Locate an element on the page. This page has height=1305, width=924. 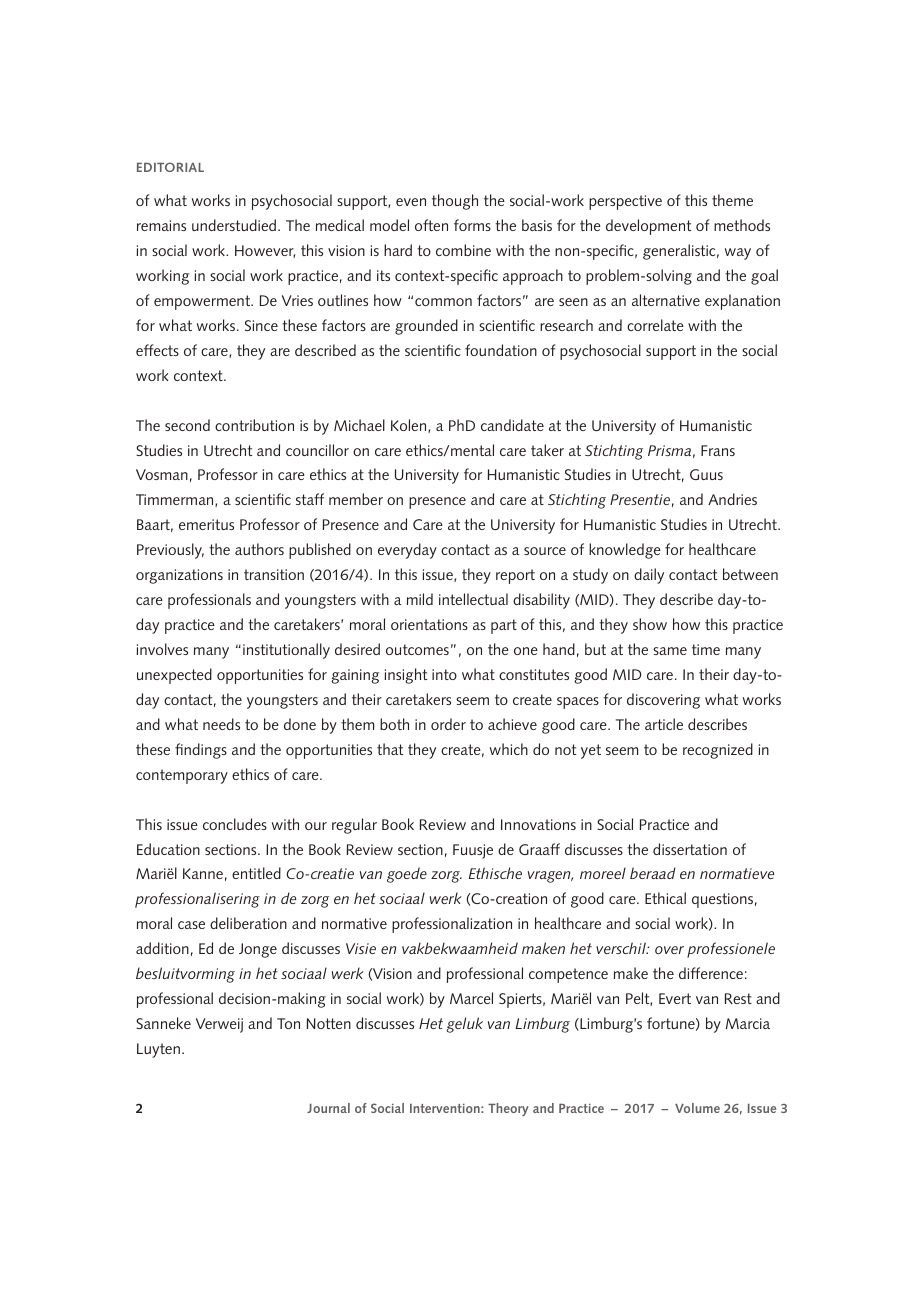
Theory is located at coordinates (508, 1109).
